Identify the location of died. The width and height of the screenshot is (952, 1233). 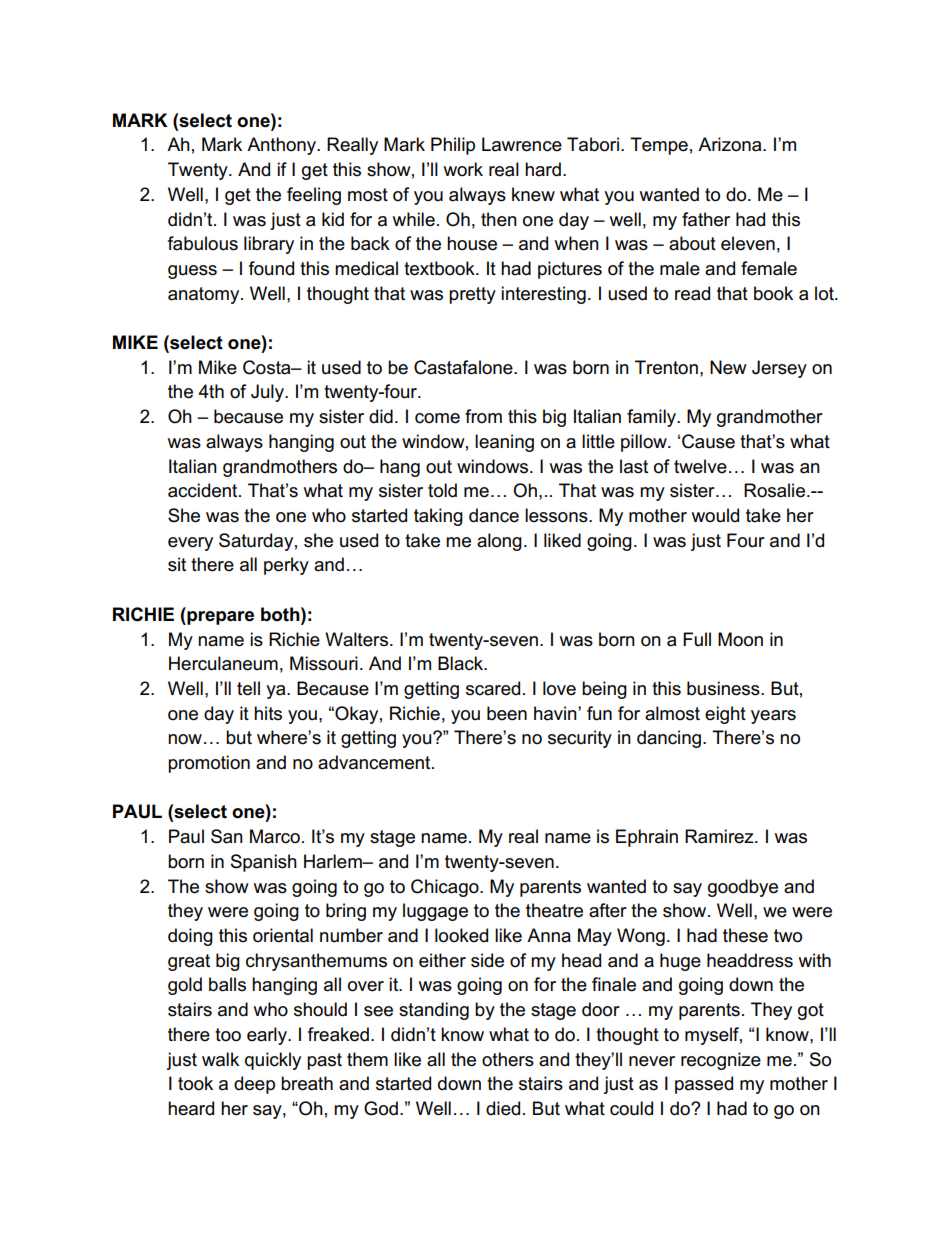
(503, 1108).
